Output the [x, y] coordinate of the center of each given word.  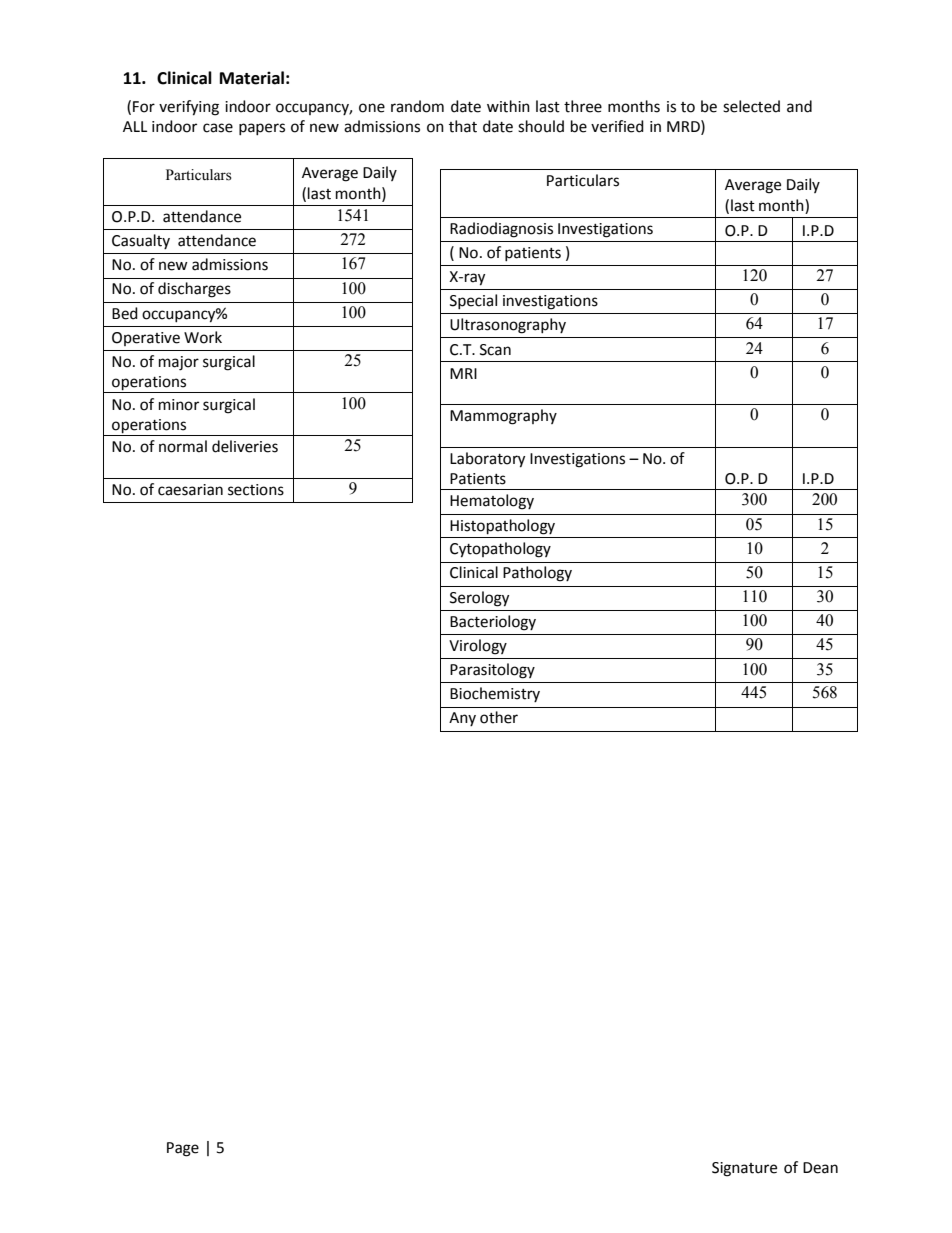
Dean [820, 1168]
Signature [744, 1169]
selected [751, 106]
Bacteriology [493, 623]
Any [462, 719]
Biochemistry [495, 694]
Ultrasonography [508, 326]
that [463, 126]
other [499, 717]
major [179, 363]
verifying [189, 108]
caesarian [190, 490]
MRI [463, 373]
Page [183, 1149]
